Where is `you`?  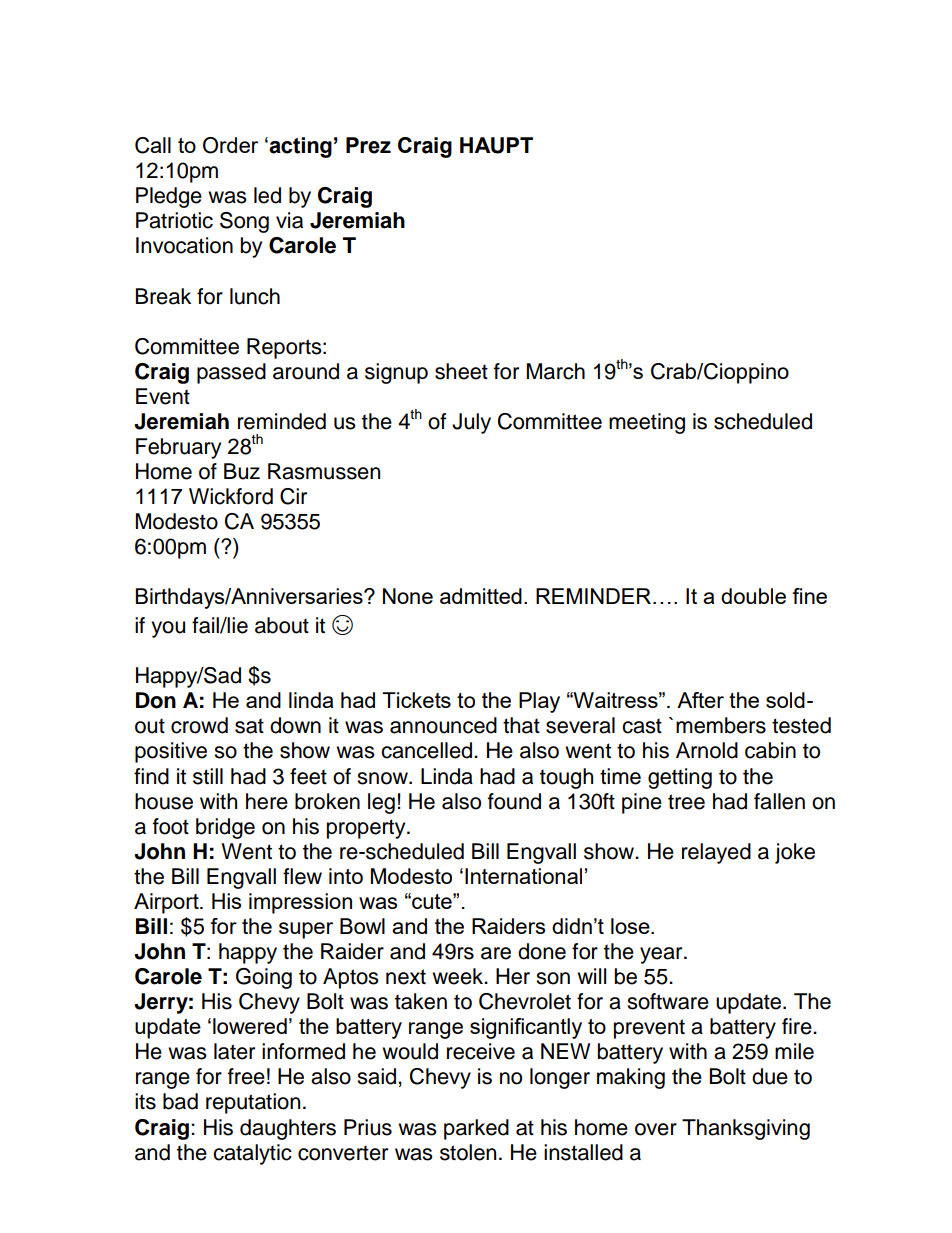
you is located at coordinates (168, 629).
